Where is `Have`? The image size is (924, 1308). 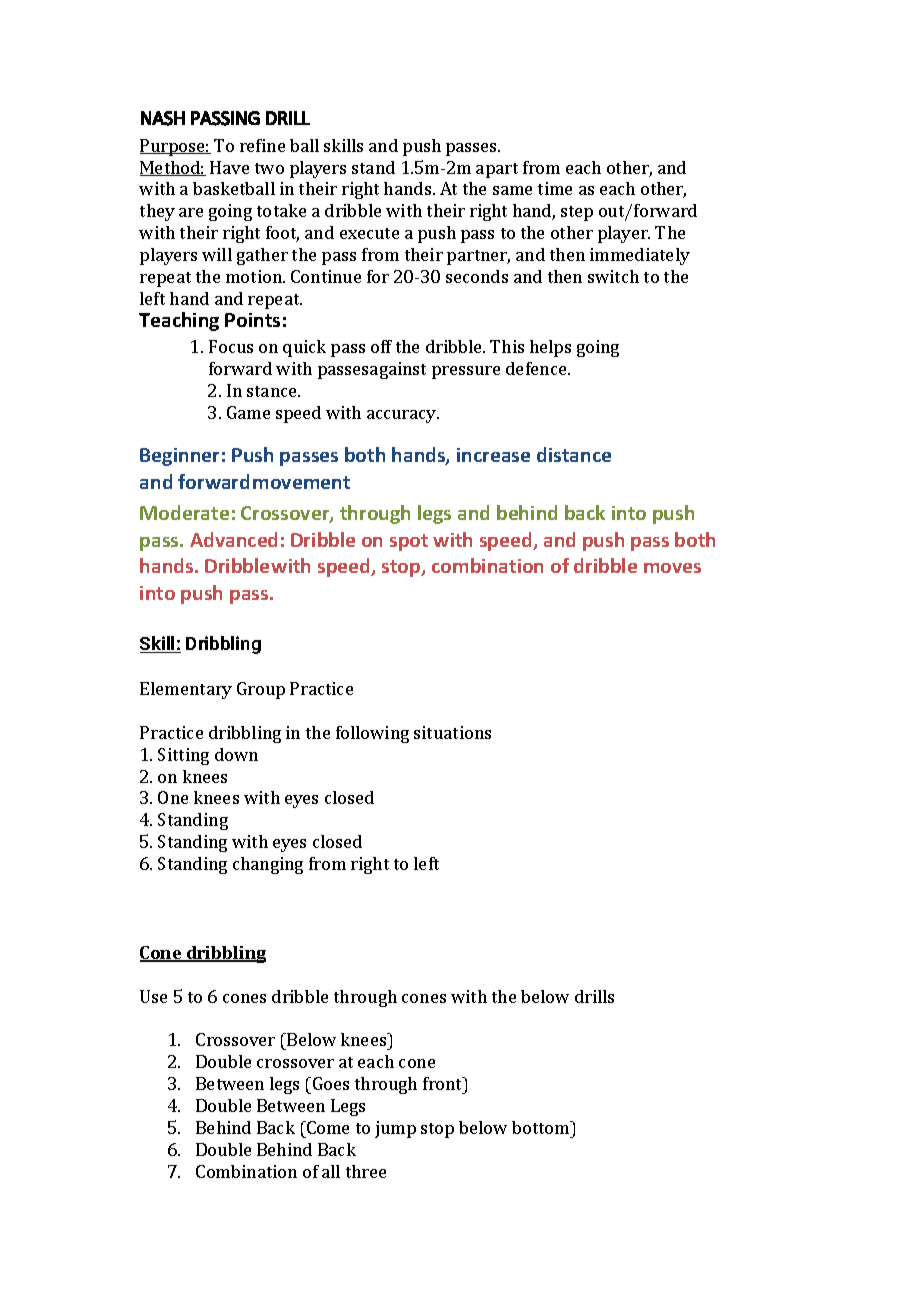
Have is located at coordinates (229, 167).
